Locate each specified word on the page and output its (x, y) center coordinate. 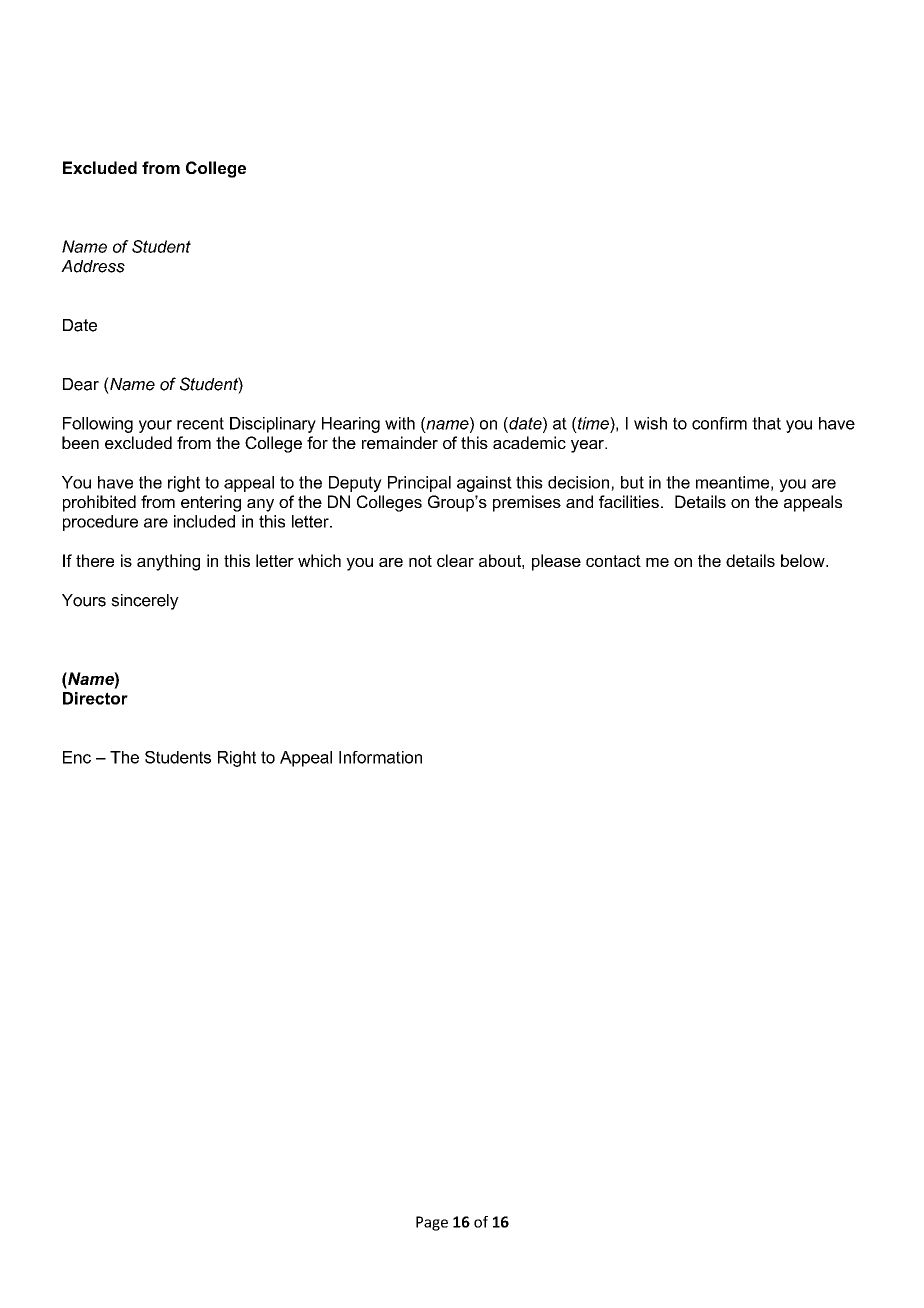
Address (93, 266)
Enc (77, 757)
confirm (719, 423)
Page (432, 1223)
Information (380, 757)
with (400, 423)
